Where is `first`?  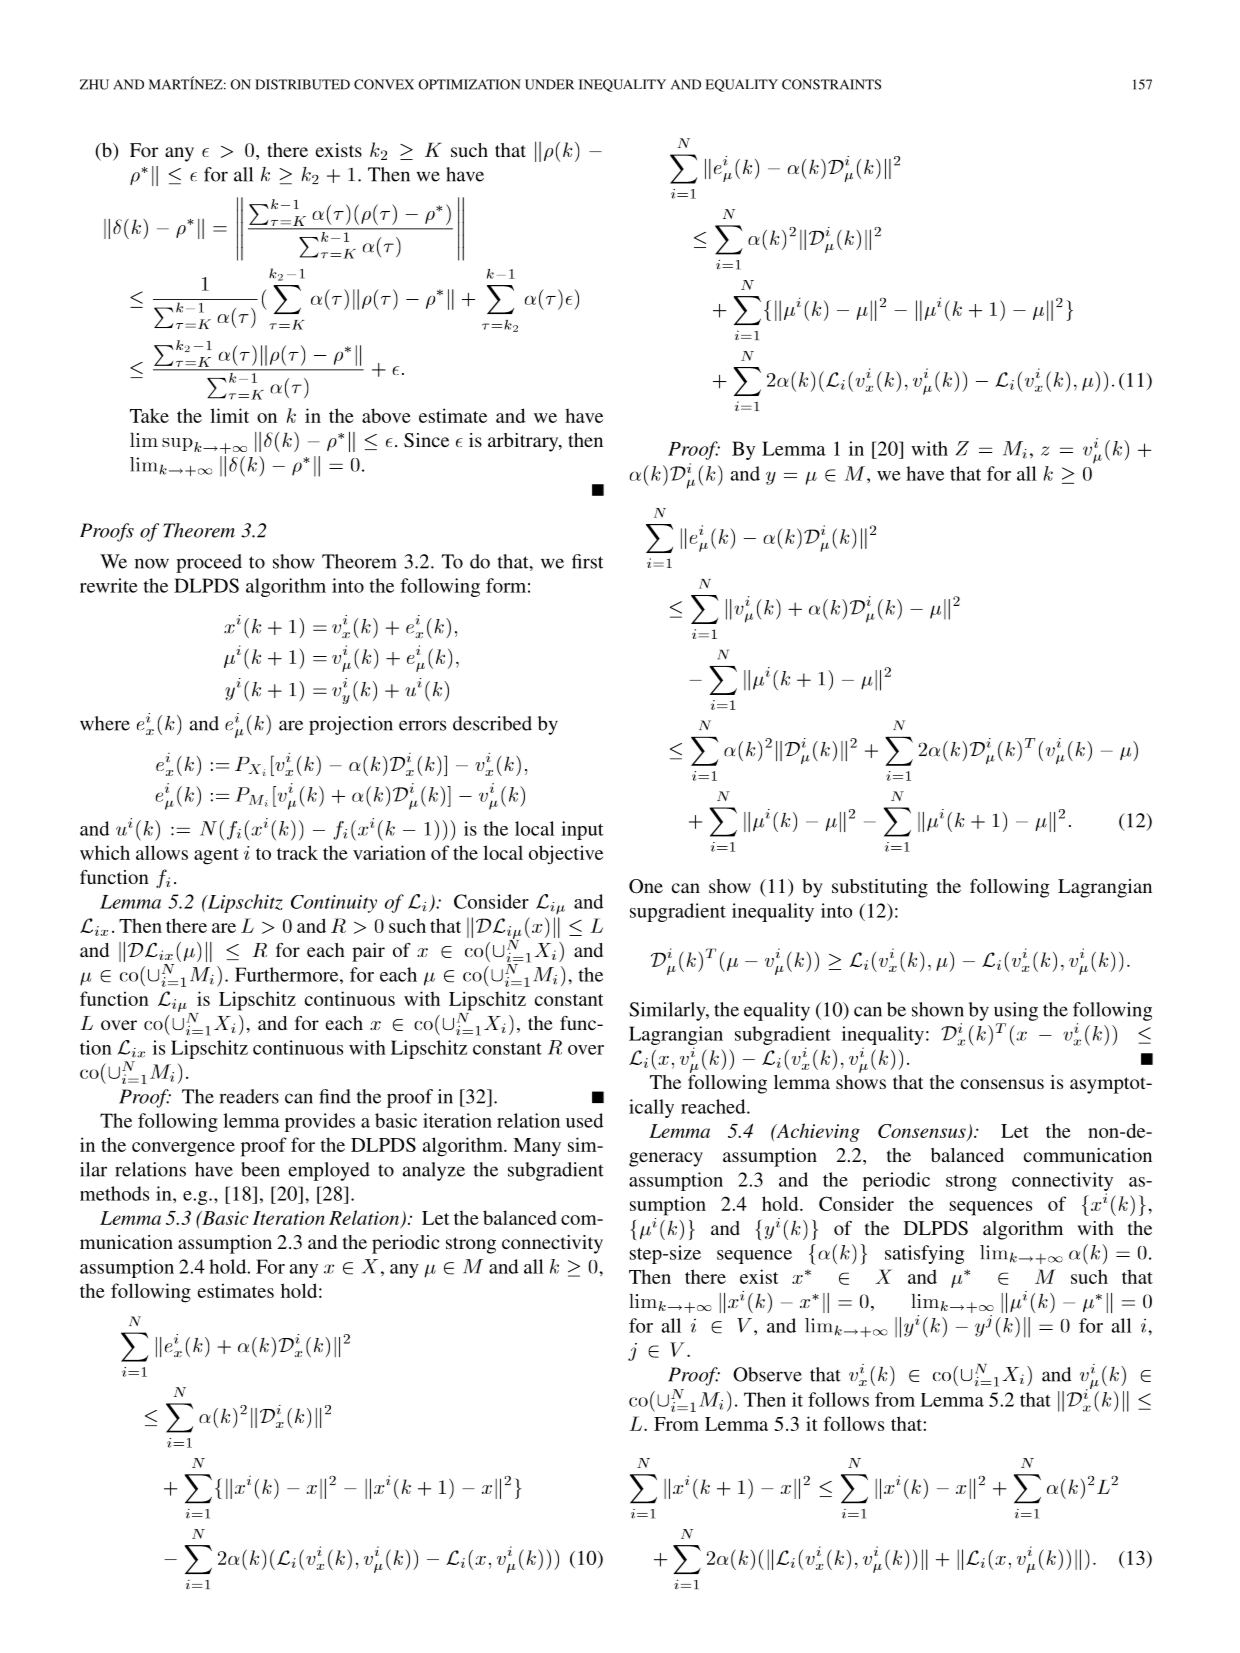 first is located at coordinates (587, 561).
